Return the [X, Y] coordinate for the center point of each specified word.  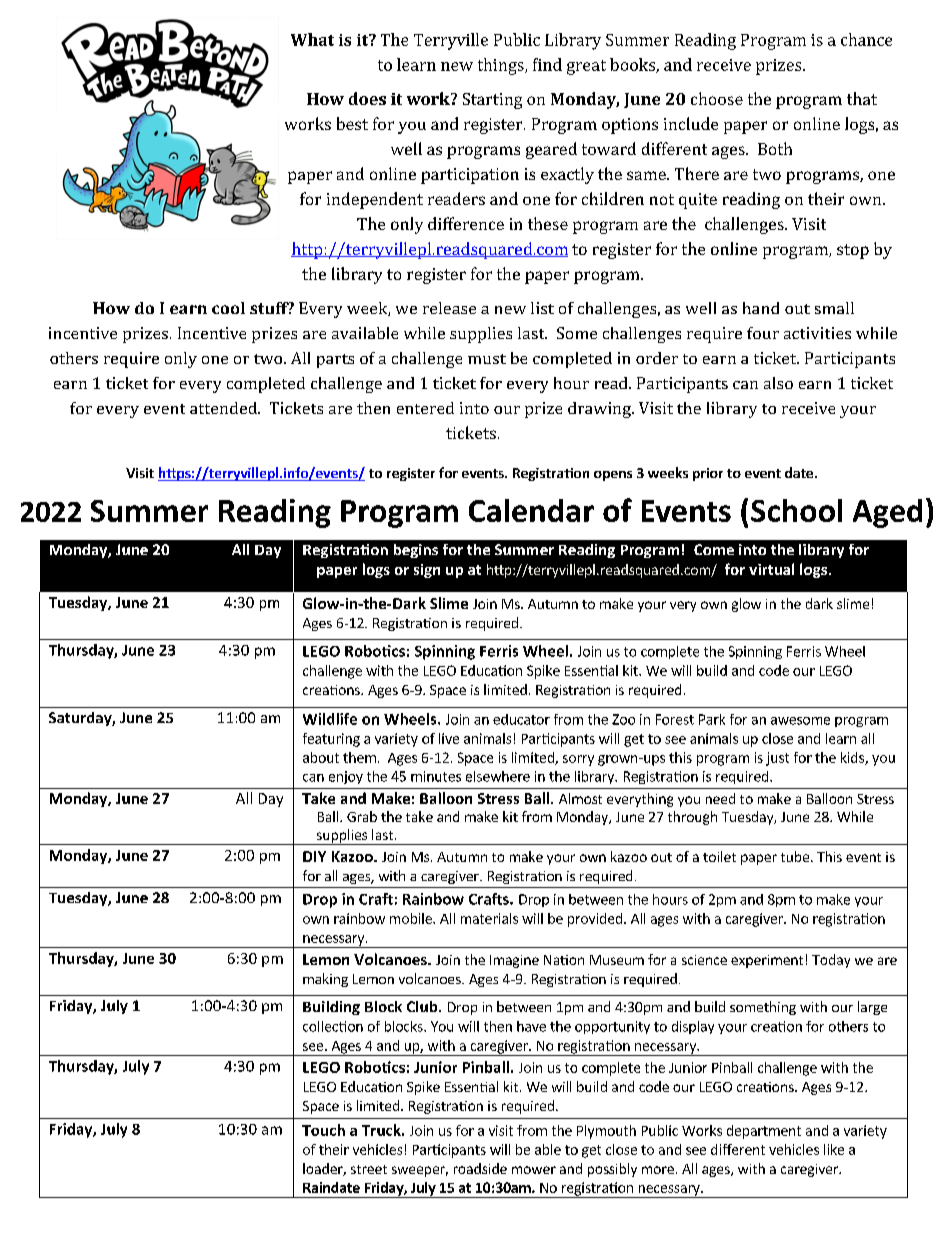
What [312, 39]
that [862, 98]
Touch [323, 1130]
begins [416, 551]
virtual [771, 569]
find [547, 64]
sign [427, 571]
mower [534, 1170]
